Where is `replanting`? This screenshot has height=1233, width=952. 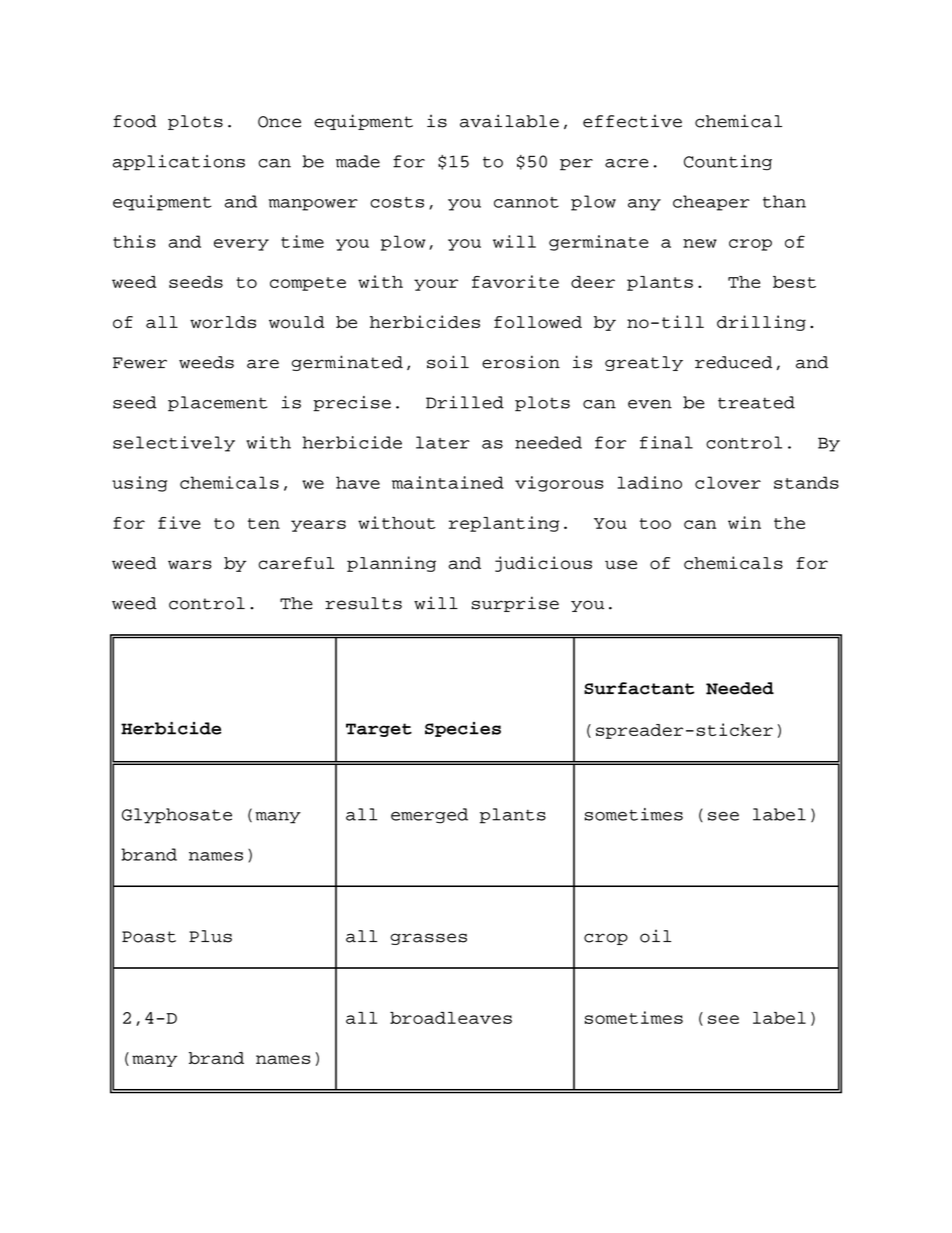
replanting is located at coordinates (504, 524).
